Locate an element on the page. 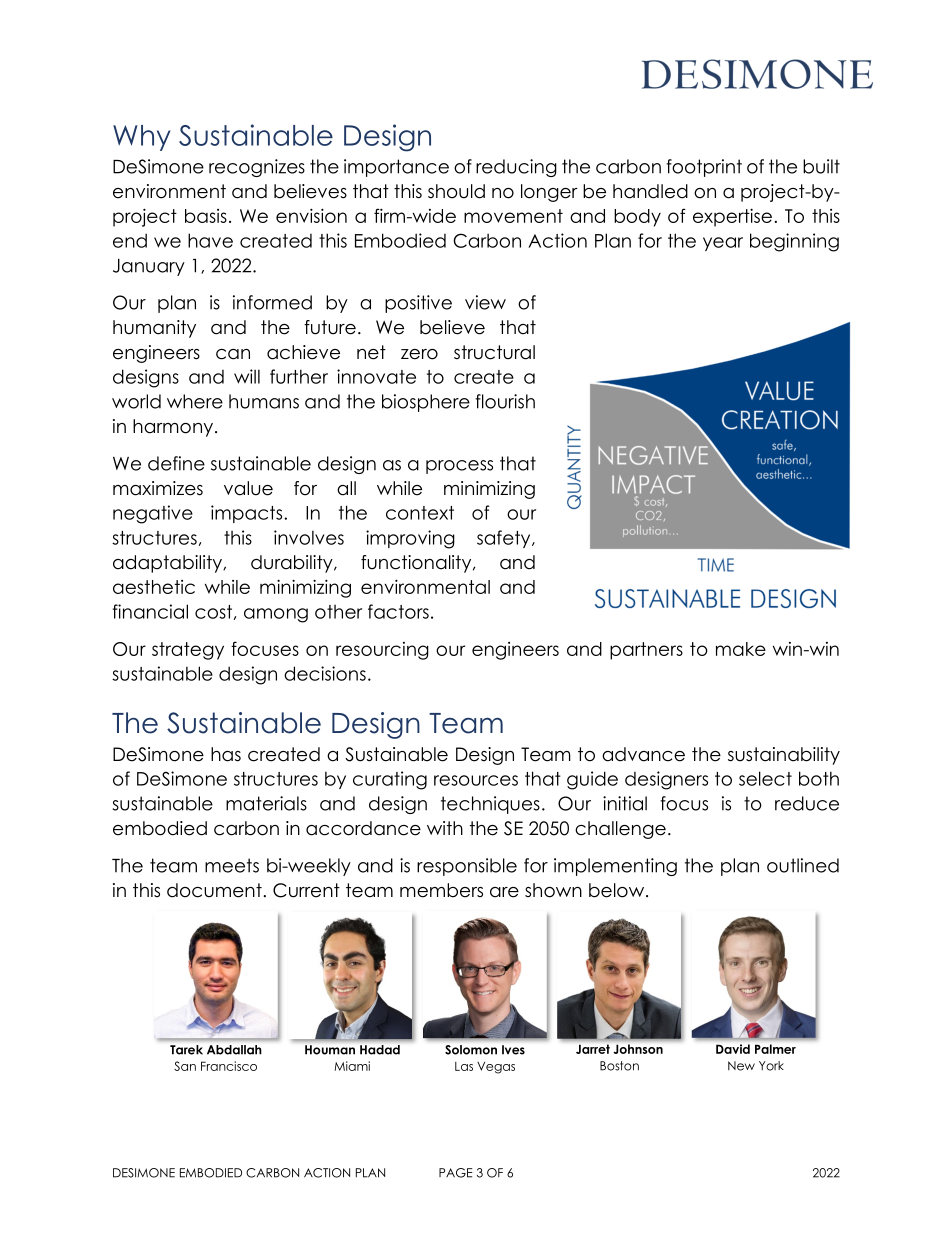 The height and width of the document is (1233, 952). techniques is located at coordinates (490, 805).
